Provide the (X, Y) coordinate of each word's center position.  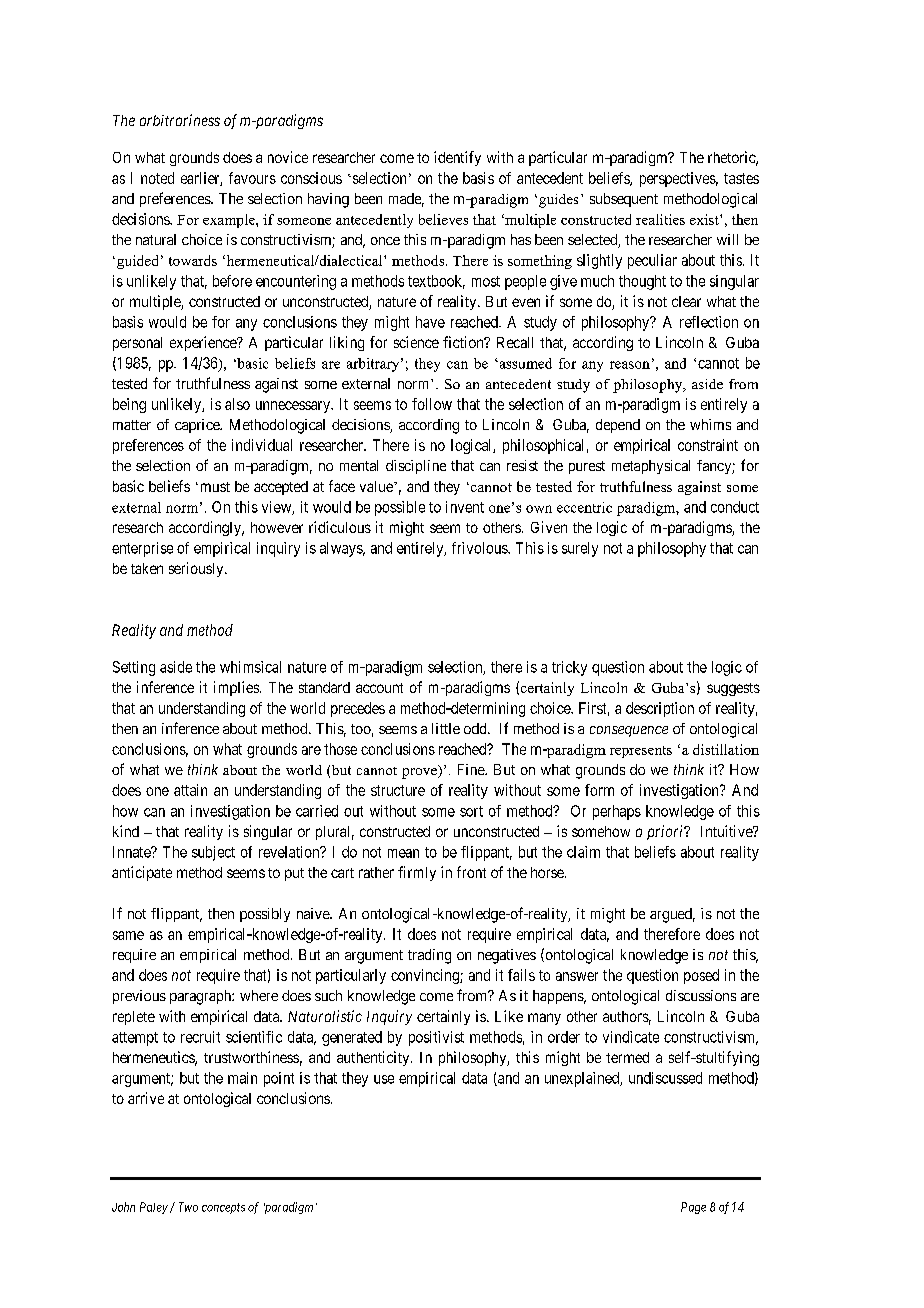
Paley (154, 1208)
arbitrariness (180, 120)
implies (236, 688)
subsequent (624, 200)
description (660, 709)
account (379, 688)
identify (457, 158)
